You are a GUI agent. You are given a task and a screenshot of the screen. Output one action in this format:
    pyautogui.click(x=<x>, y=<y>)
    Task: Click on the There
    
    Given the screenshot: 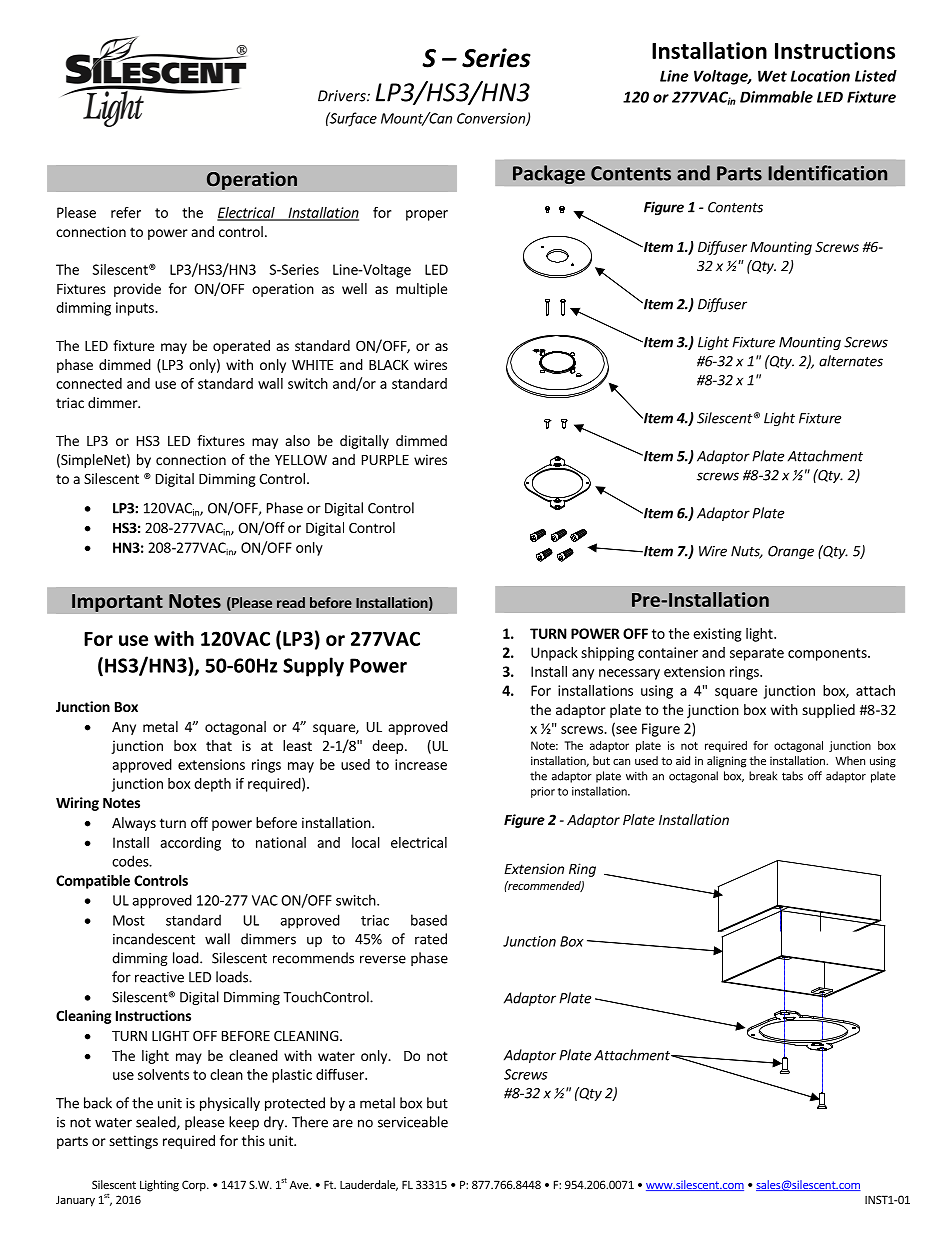 What is the action you would take?
    pyautogui.click(x=310, y=1122)
